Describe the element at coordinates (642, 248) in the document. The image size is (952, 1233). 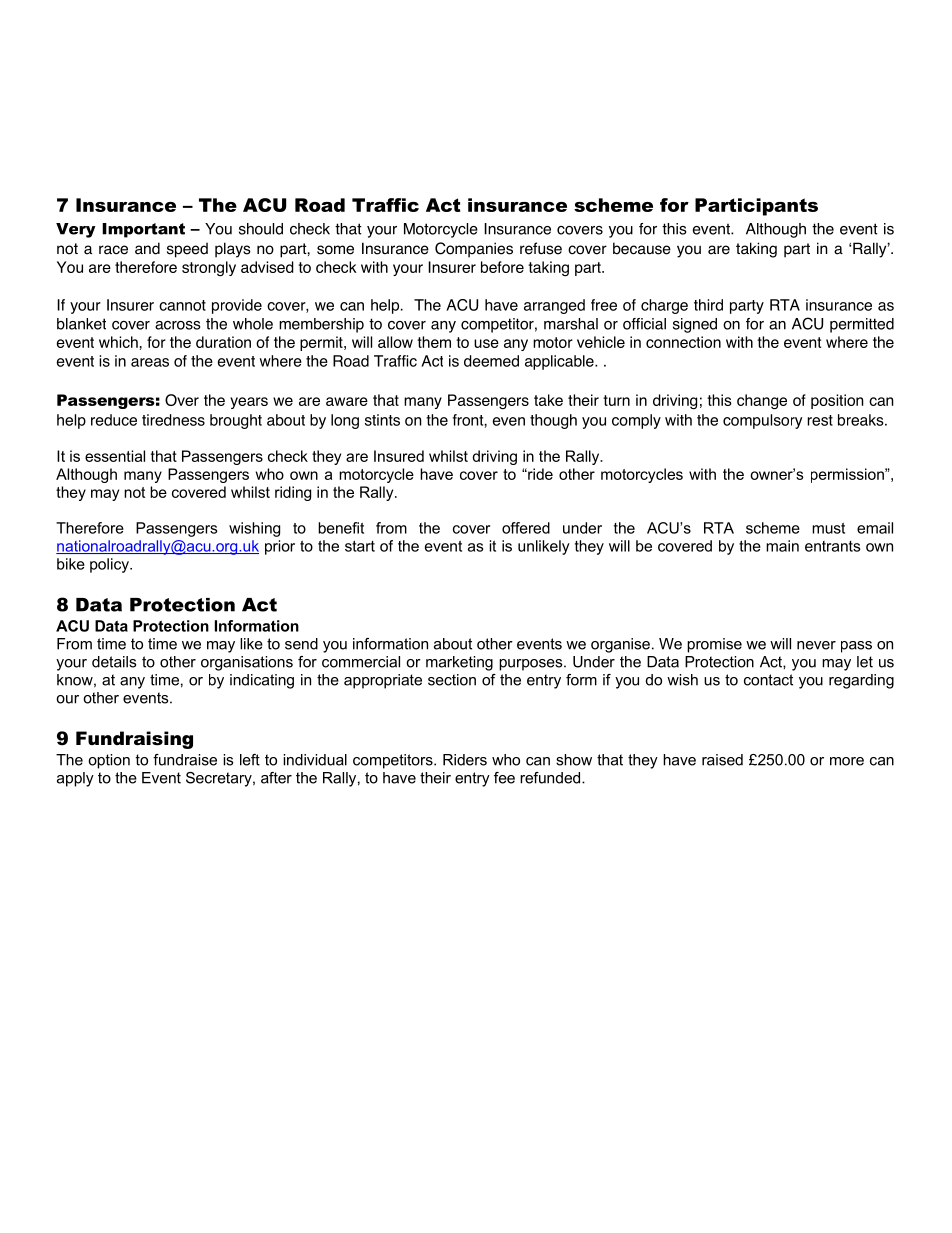
I see `because` at that location.
